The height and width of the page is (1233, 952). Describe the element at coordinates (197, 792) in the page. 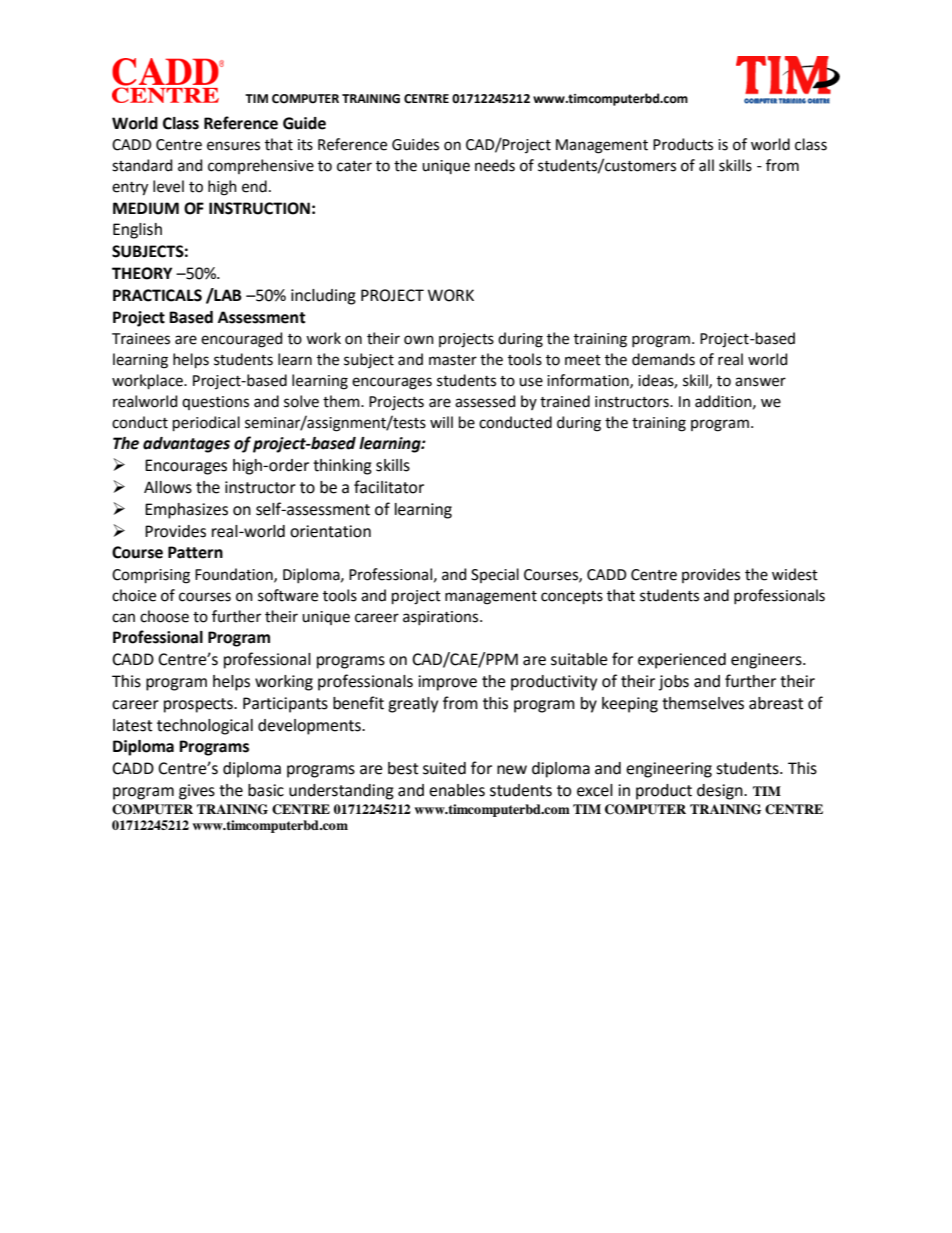

I see `gives` at that location.
